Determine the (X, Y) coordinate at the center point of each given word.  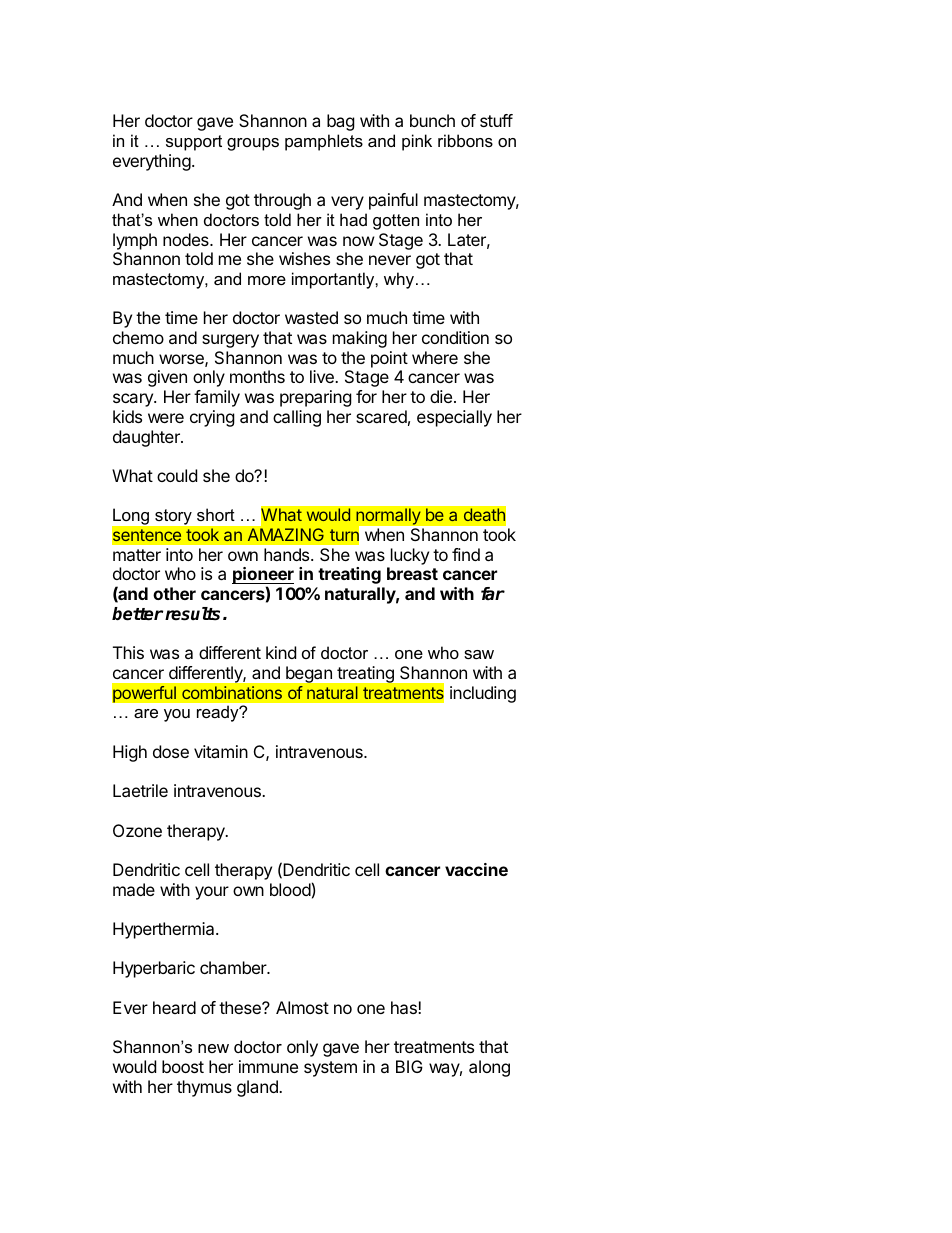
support (194, 143)
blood (290, 889)
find (466, 554)
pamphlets (324, 142)
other (174, 593)
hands (288, 554)
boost (183, 1066)
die (442, 396)
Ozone (137, 830)
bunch (432, 120)
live (323, 376)
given (167, 378)
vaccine (476, 869)
